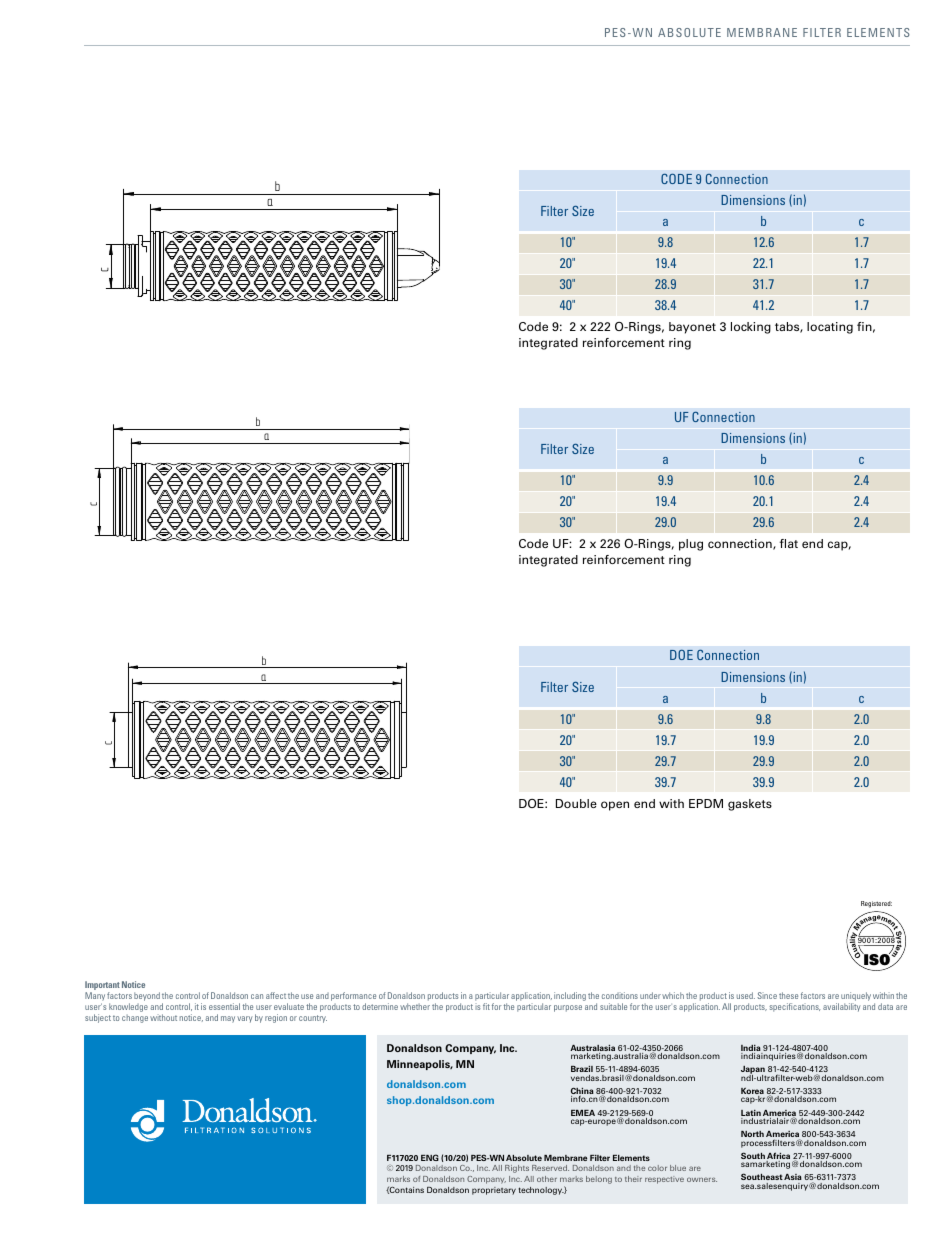 This page has height=1233, width=952. I want to click on ENG, so click(430, 1157).
